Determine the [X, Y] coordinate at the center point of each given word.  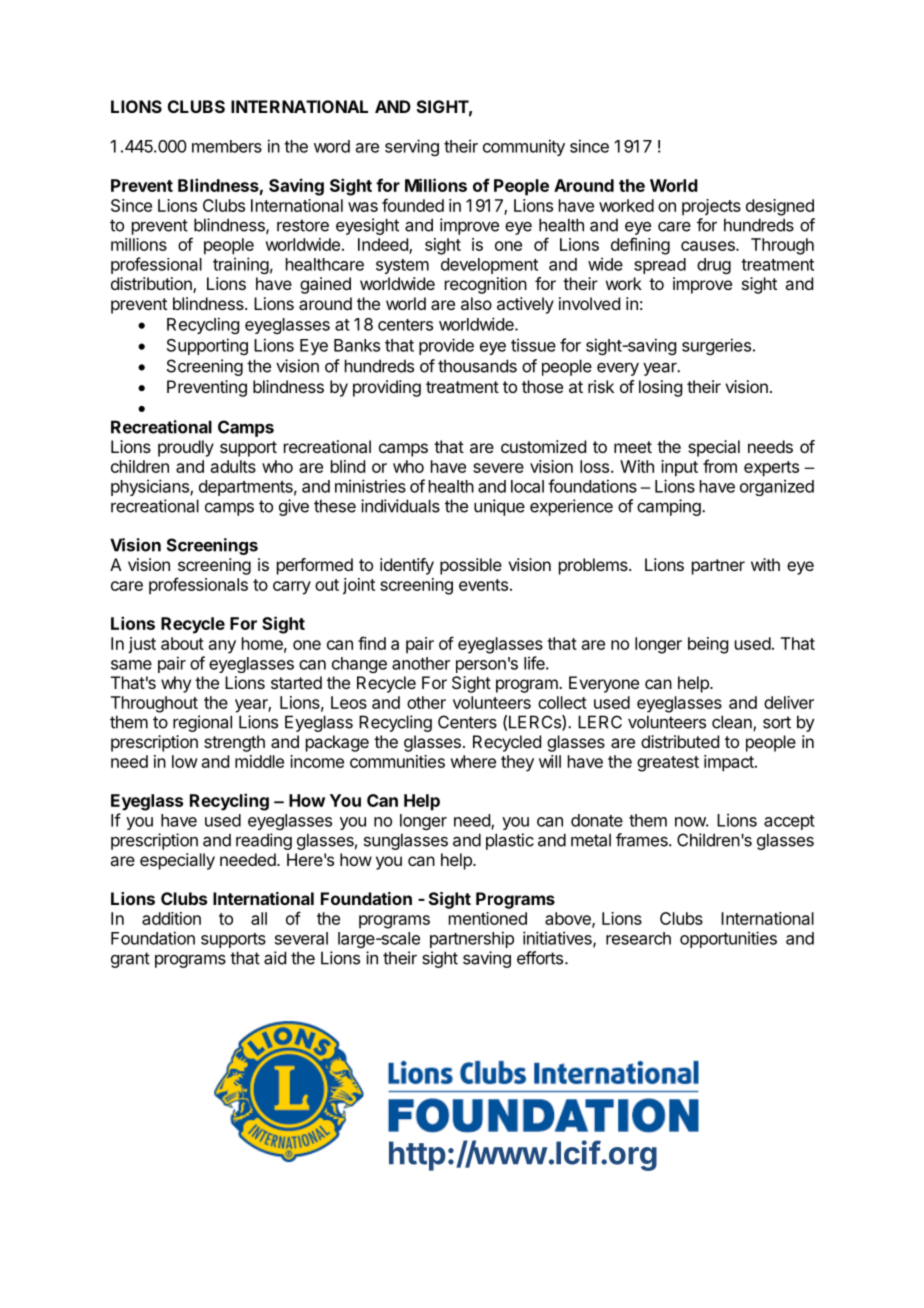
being [708, 645]
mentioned [488, 918]
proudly [186, 448]
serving [412, 147]
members [227, 146]
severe [498, 468]
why [176, 684]
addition [171, 918]
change [359, 665]
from [720, 466]
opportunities [728, 939]
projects [711, 207]
